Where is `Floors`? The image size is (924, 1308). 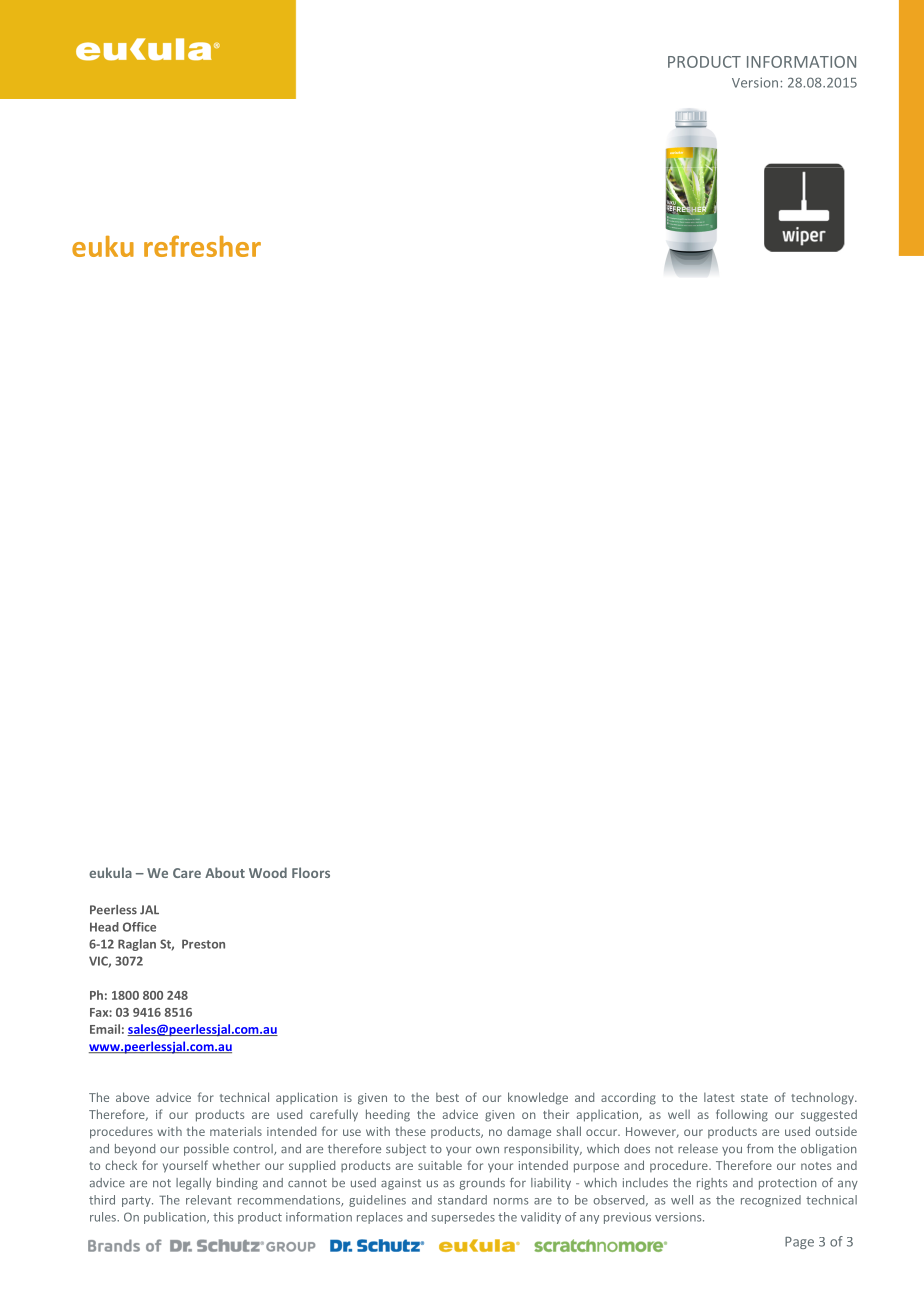
Floors is located at coordinates (311, 872).
